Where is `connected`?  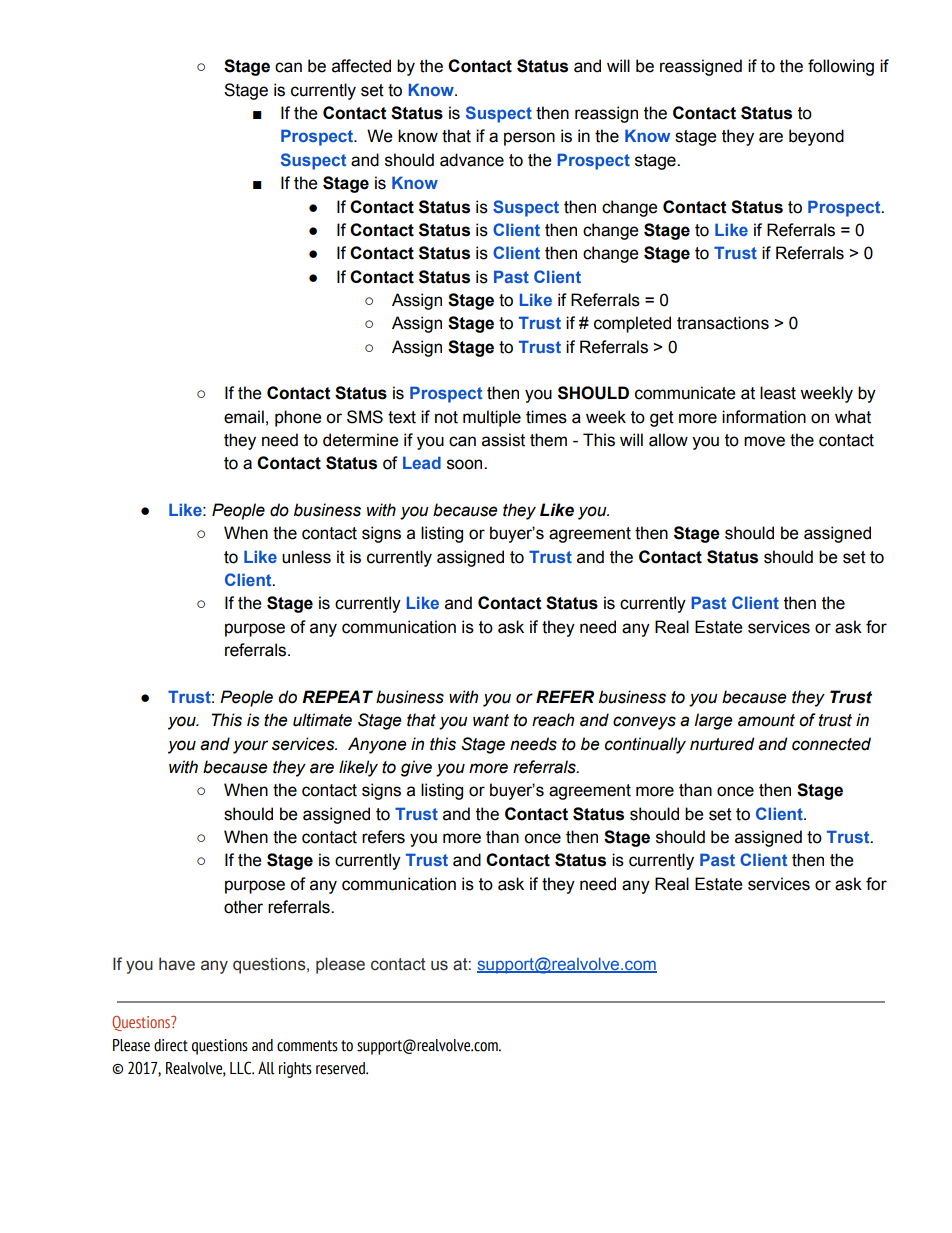 connected is located at coordinates (831, 744).
